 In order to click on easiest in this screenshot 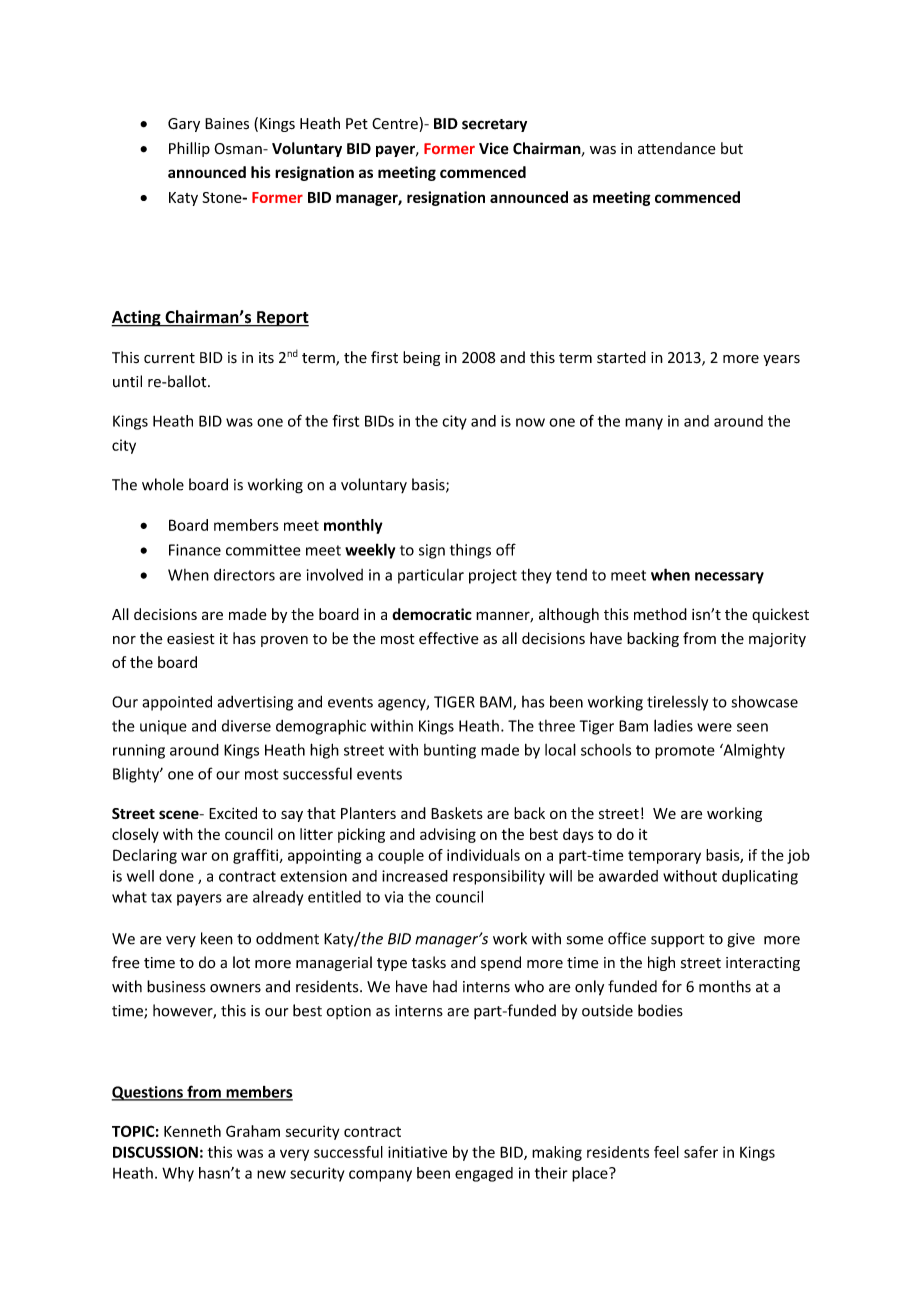, I will do `click(191, 639)`.
